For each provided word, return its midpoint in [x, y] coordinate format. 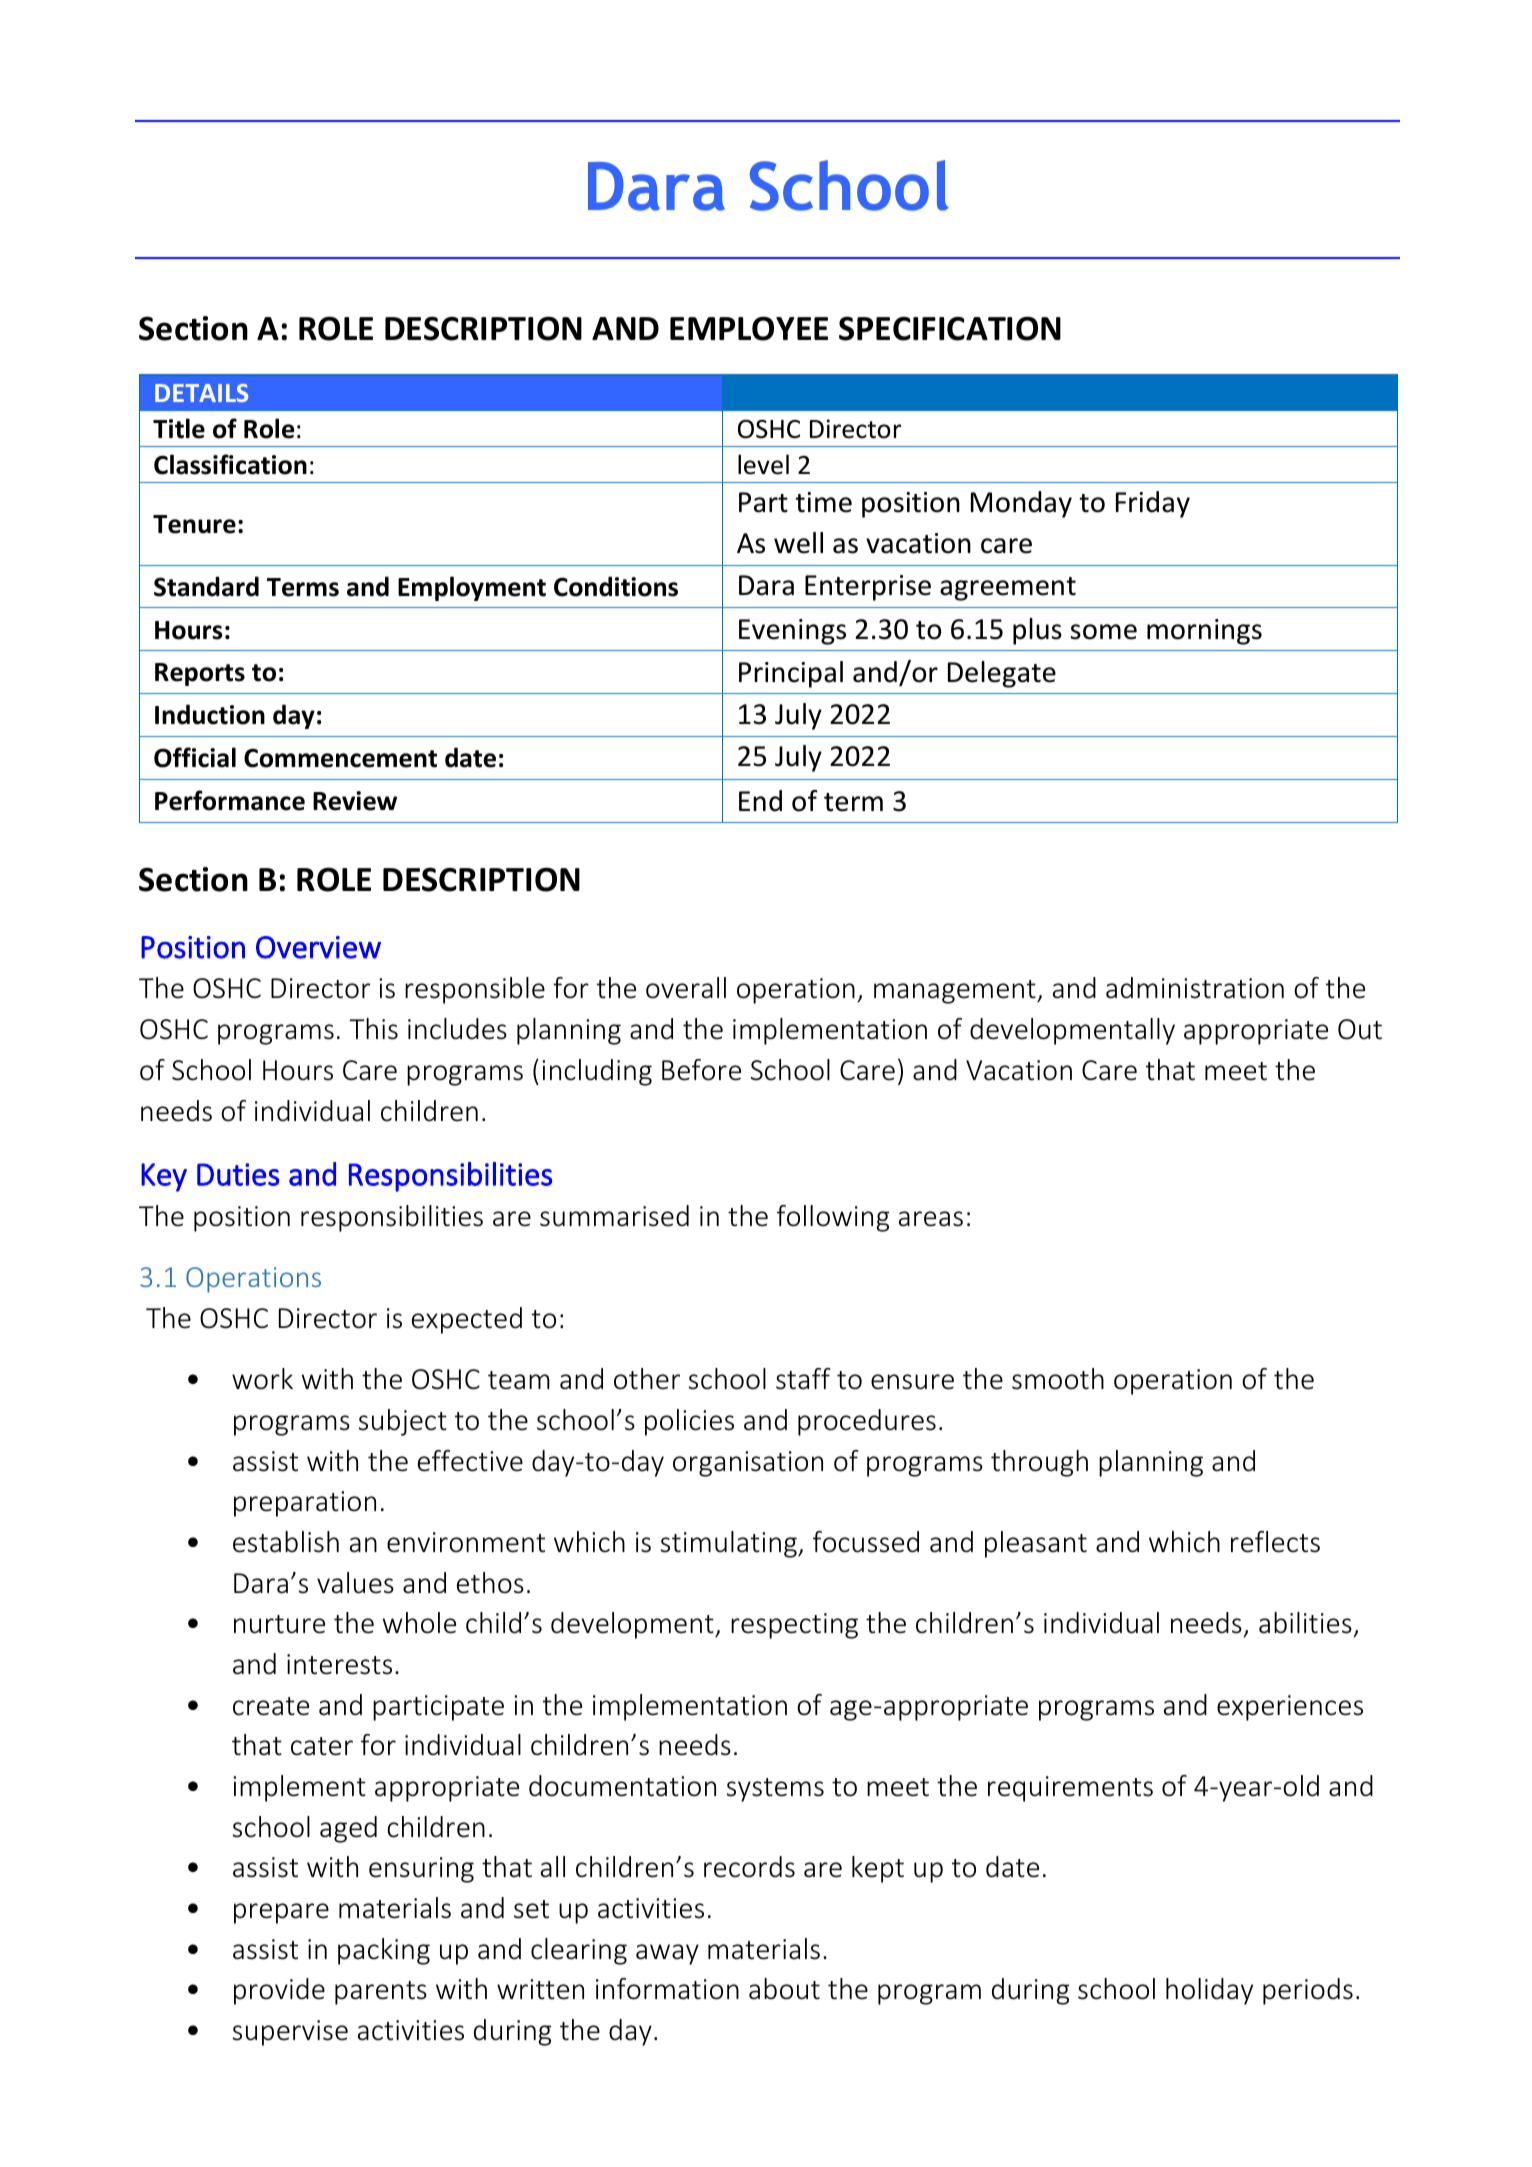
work [262, 1379]
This [373, 1029]
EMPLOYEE [749, 328]
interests [339, 1664]
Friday [1153, 504]
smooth [1058, 1379]
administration [1195, 988]
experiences [1290, 1708]
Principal [791, 674]
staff [803, 1379]
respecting [794, 1626]
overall [686, 988]
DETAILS [201, 393]
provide [279, 1991]
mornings [1204, 632]
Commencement [340, 758]
